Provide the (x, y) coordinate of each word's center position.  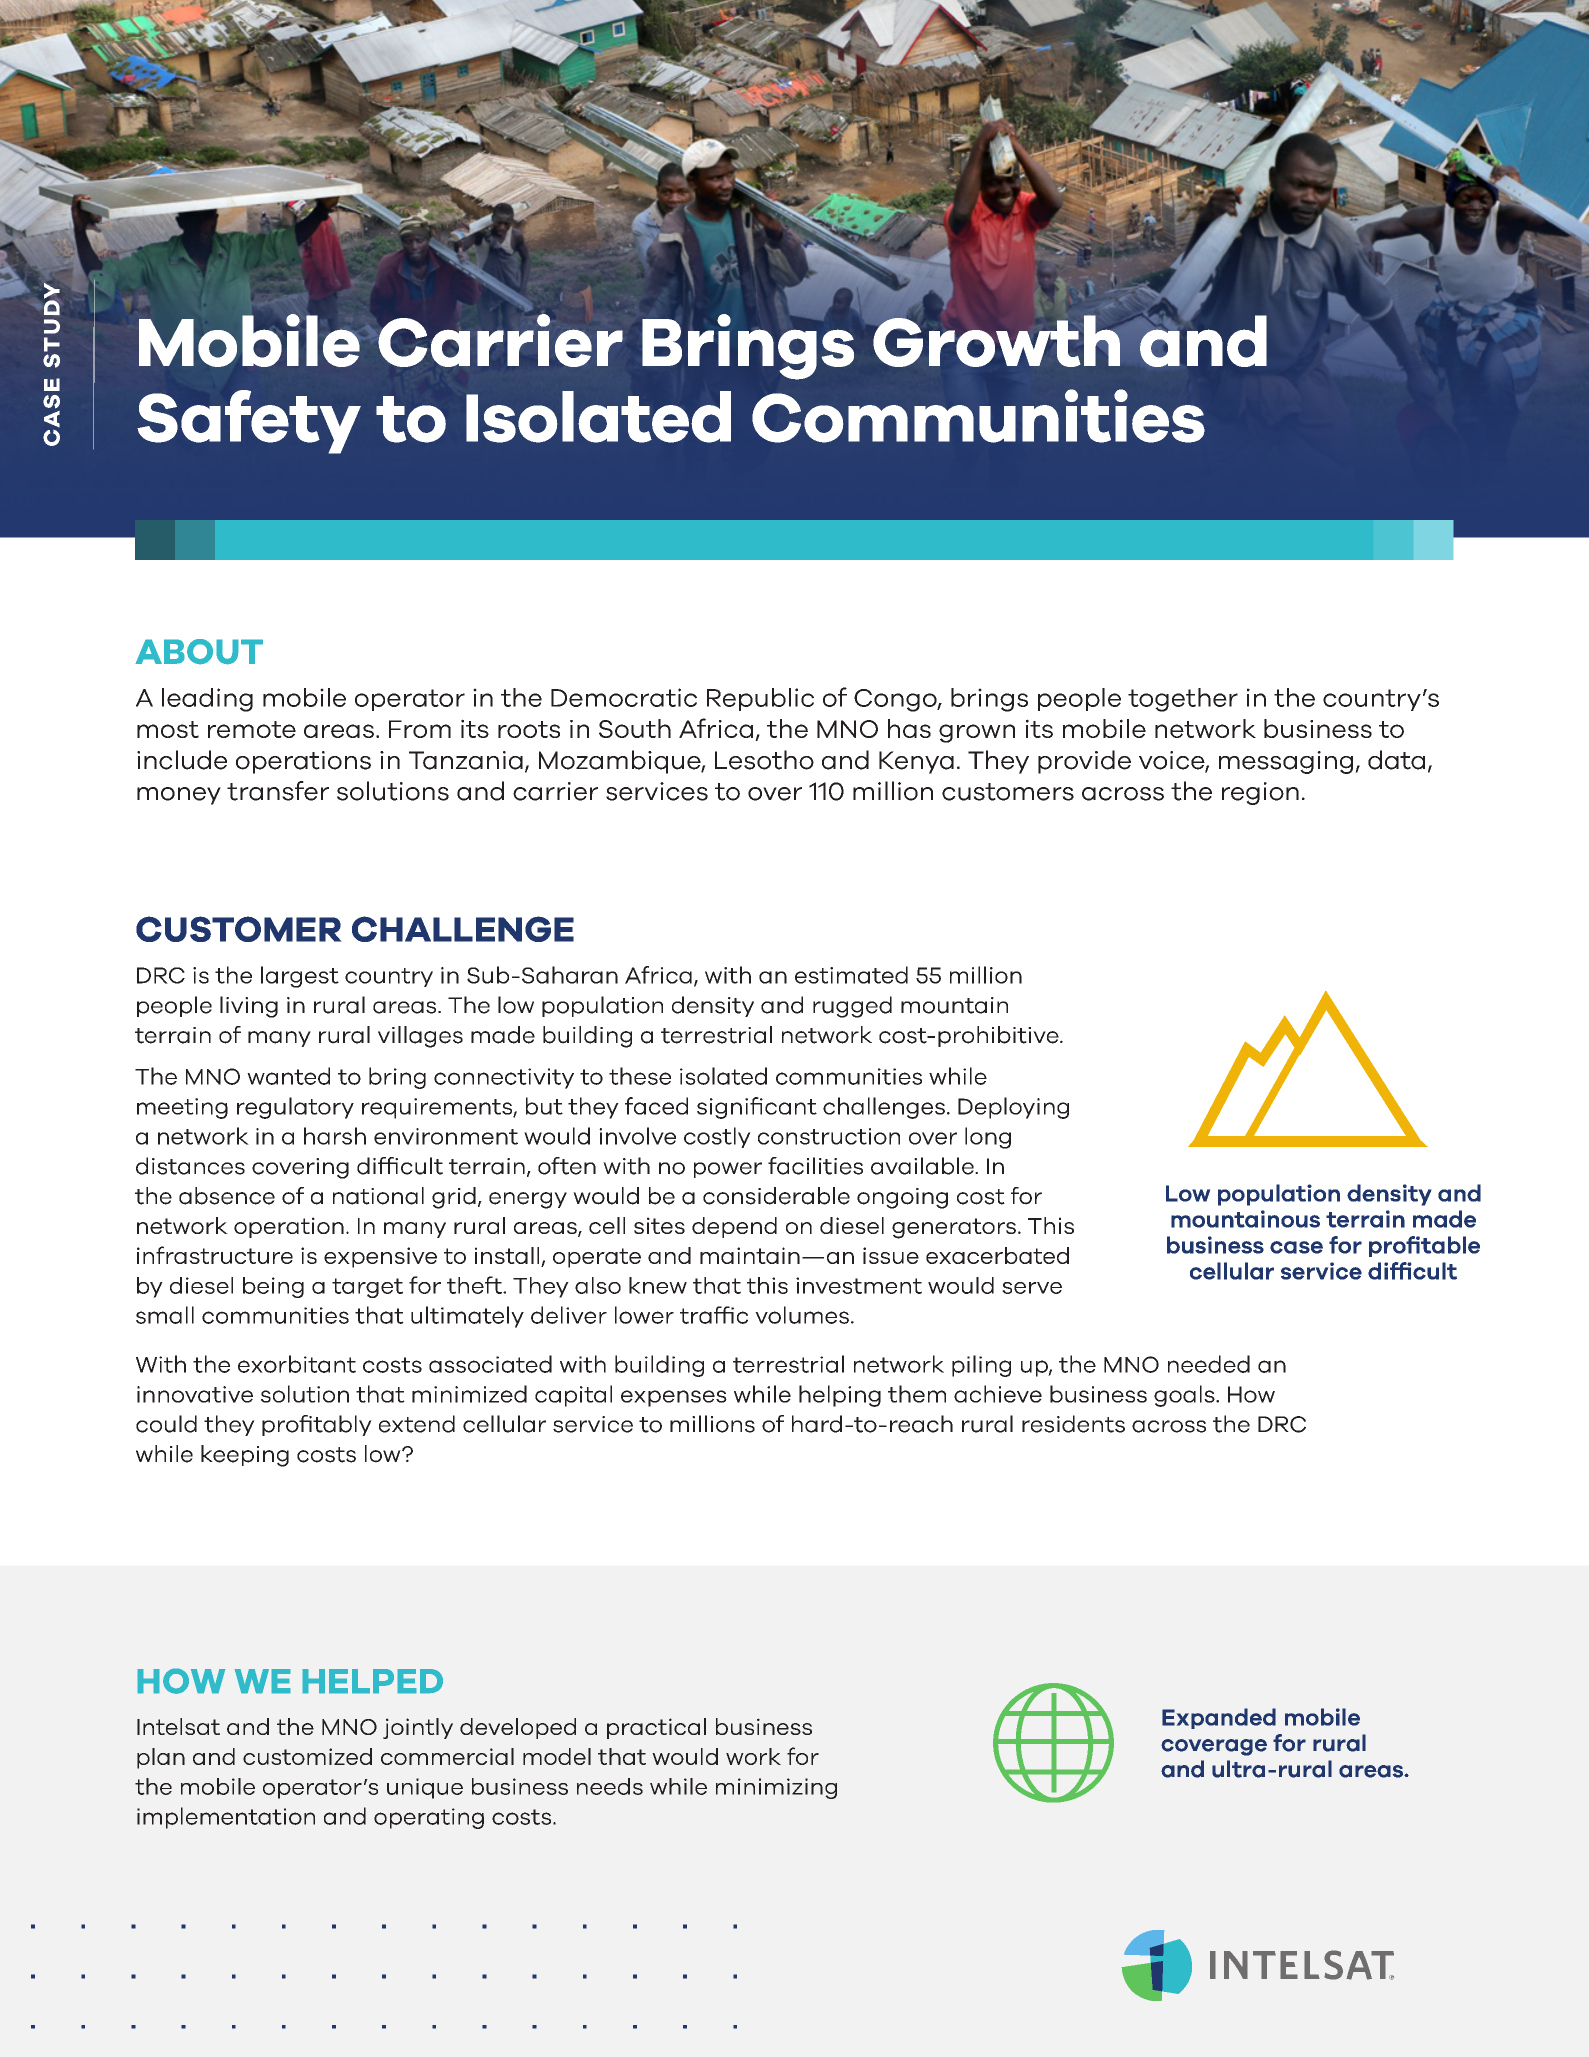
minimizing (776, 1788)
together (1183, 700)
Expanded (1219, 1718)
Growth (996, 341)
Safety (249, 422)
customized (307, 1756)
